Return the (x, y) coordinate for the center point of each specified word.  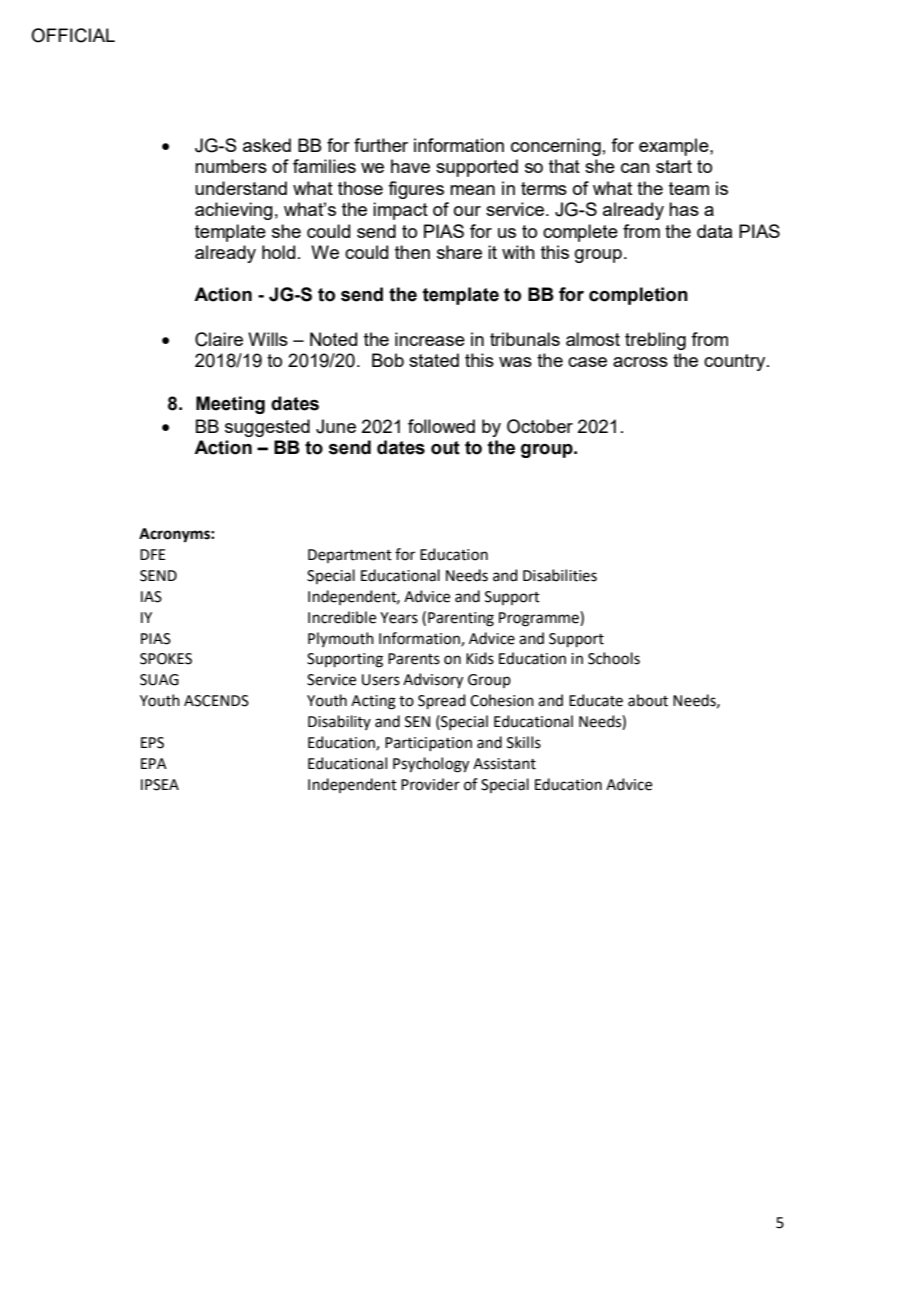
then (412, 252)
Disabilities (560, 575)
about (648, 700)
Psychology (431, 765)
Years (399, 618)
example (675, 147)
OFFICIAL (73, 35)
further (381, 145)
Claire (219, 339)
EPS (152, 743)
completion (638, 296)
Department (350, 556)
